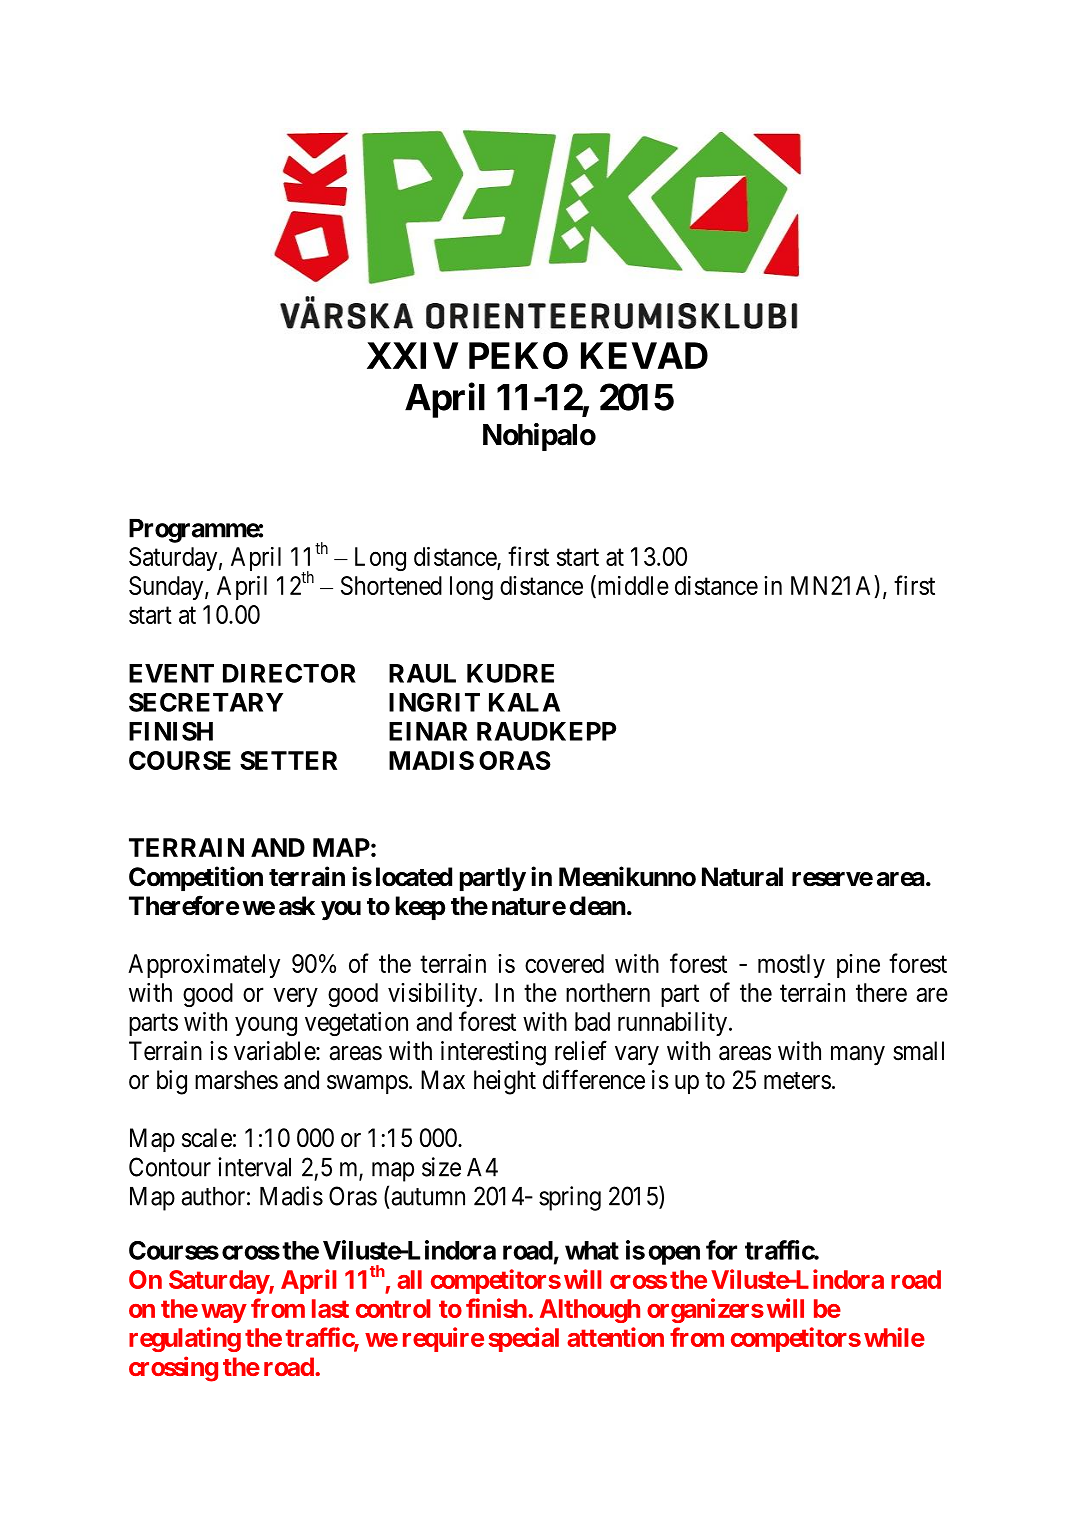 The height and width of the screenshot is (1520, 1075). I want to click on Although, so click(590, 1311).
